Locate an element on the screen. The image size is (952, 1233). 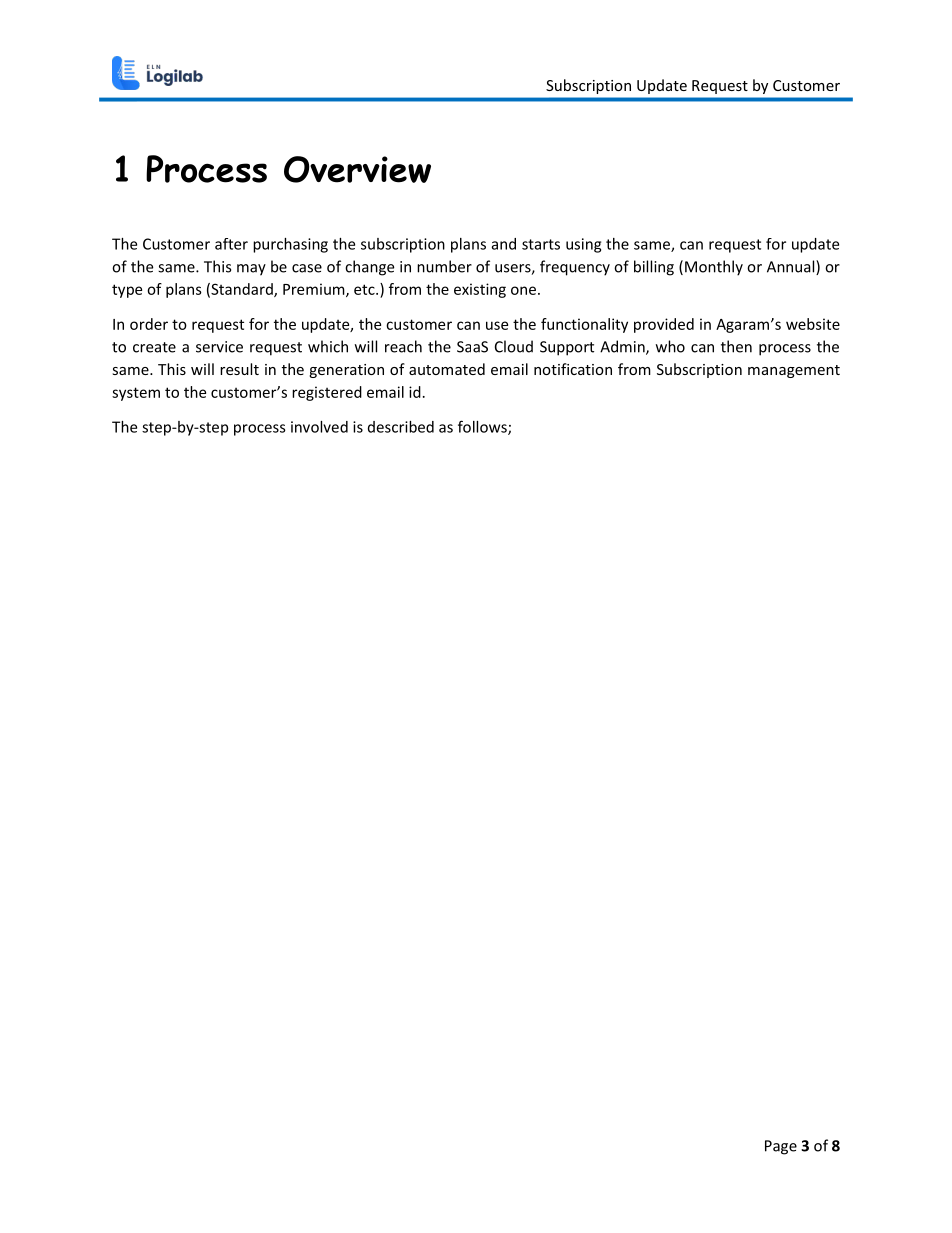
notification is located at coordinates (573, 369).
